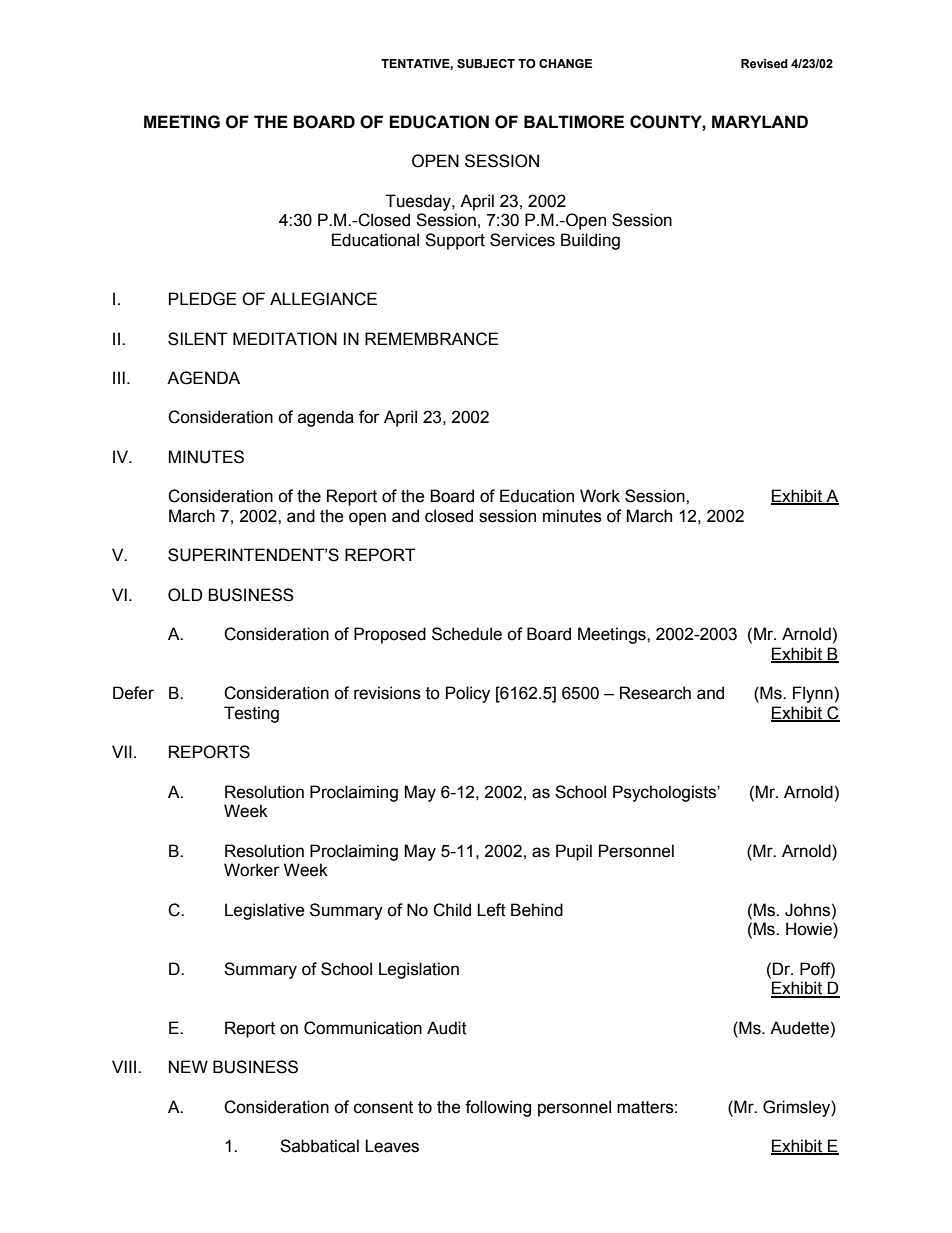 This screenshot has height=1233, width=952. I want to click on PLEDGE, so click(203, 299).
